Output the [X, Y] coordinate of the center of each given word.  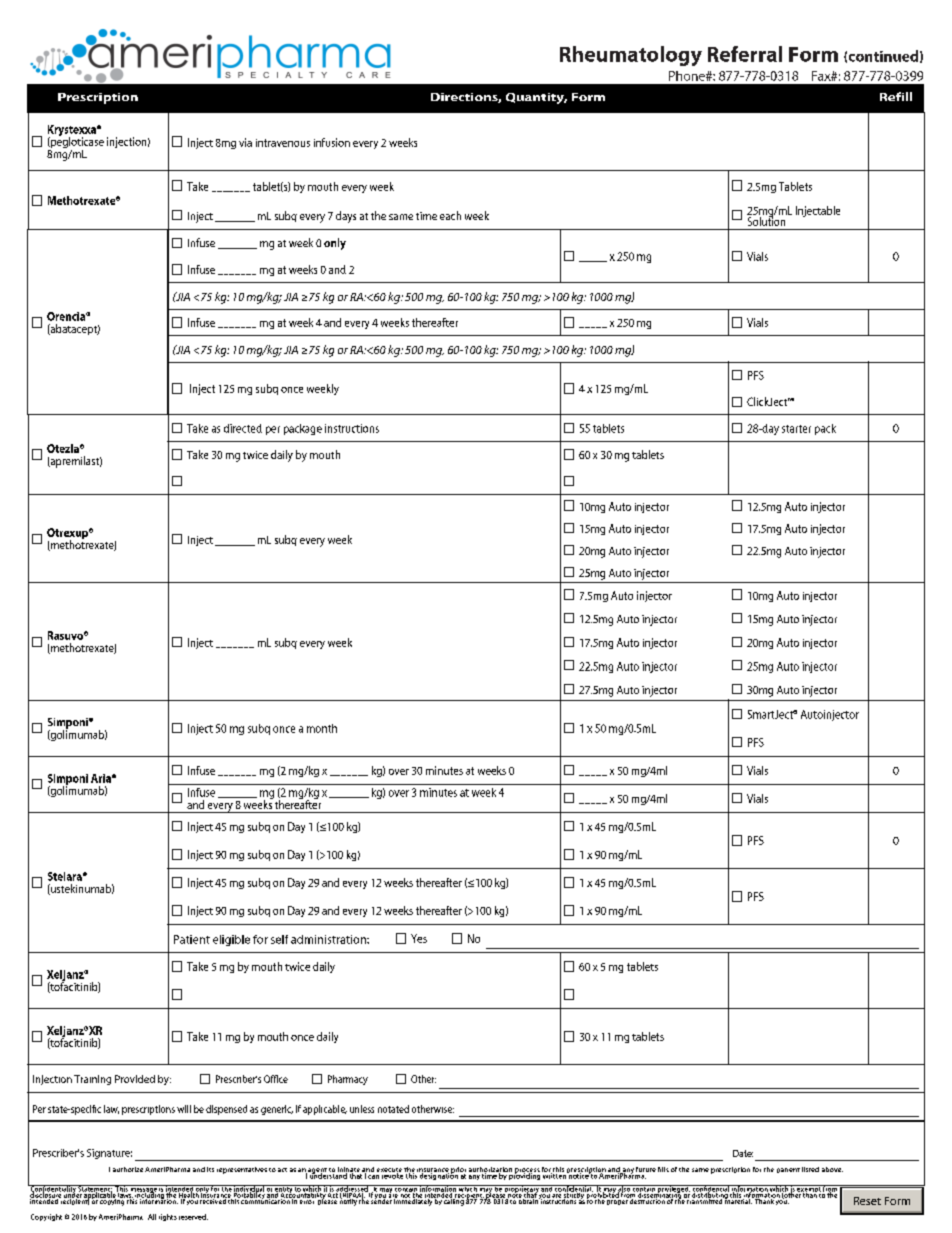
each [450, 215]
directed [243, 428]
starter [796, 429]
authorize [128, 1169]
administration [329, 939]
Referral [745, 54]
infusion [332, 142]
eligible [231, 940]
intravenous [283, 143]
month [322, 728]
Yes [419, 938]
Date [743, 1153]
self [279, 939]
